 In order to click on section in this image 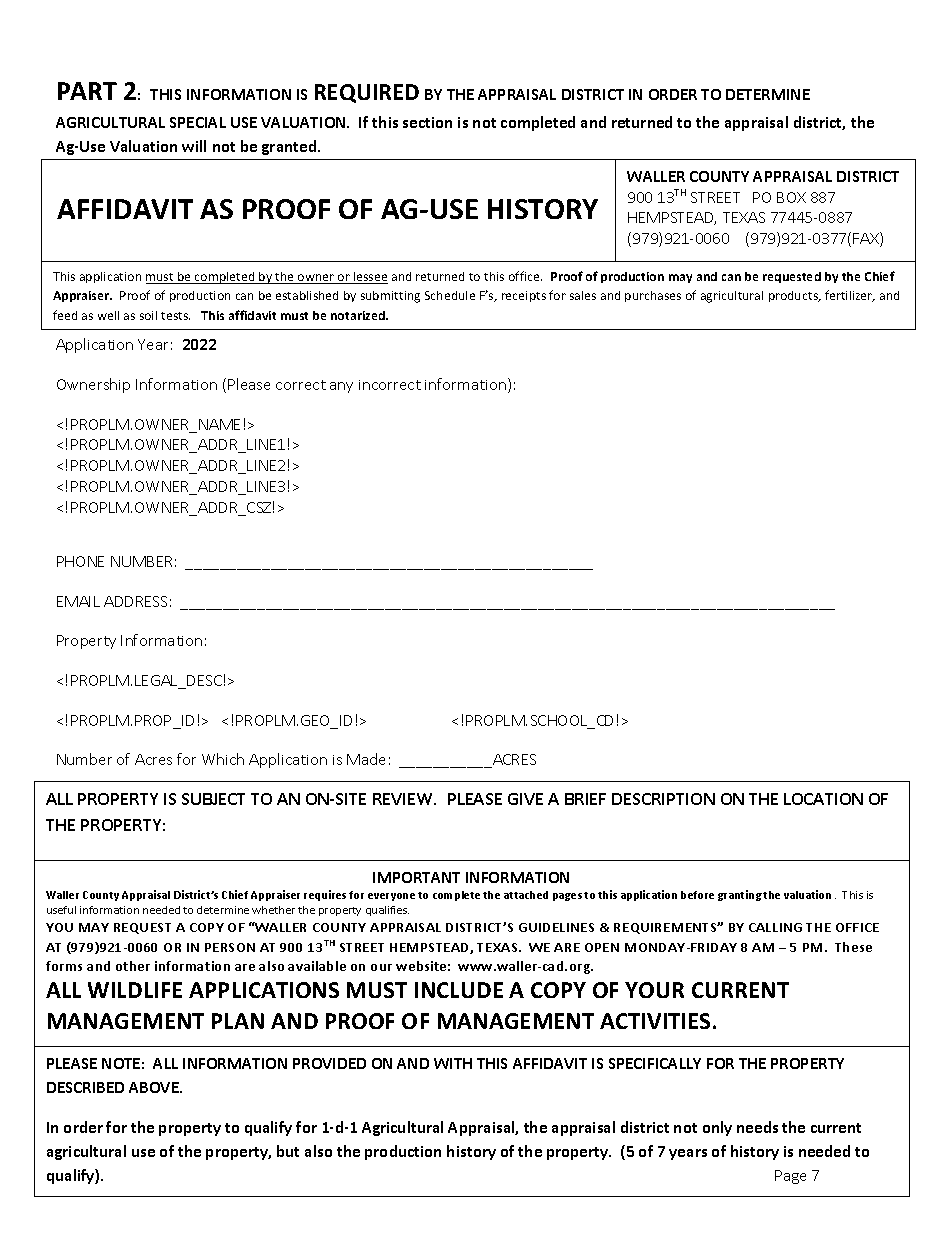, I will do `click(427, 122)`.
